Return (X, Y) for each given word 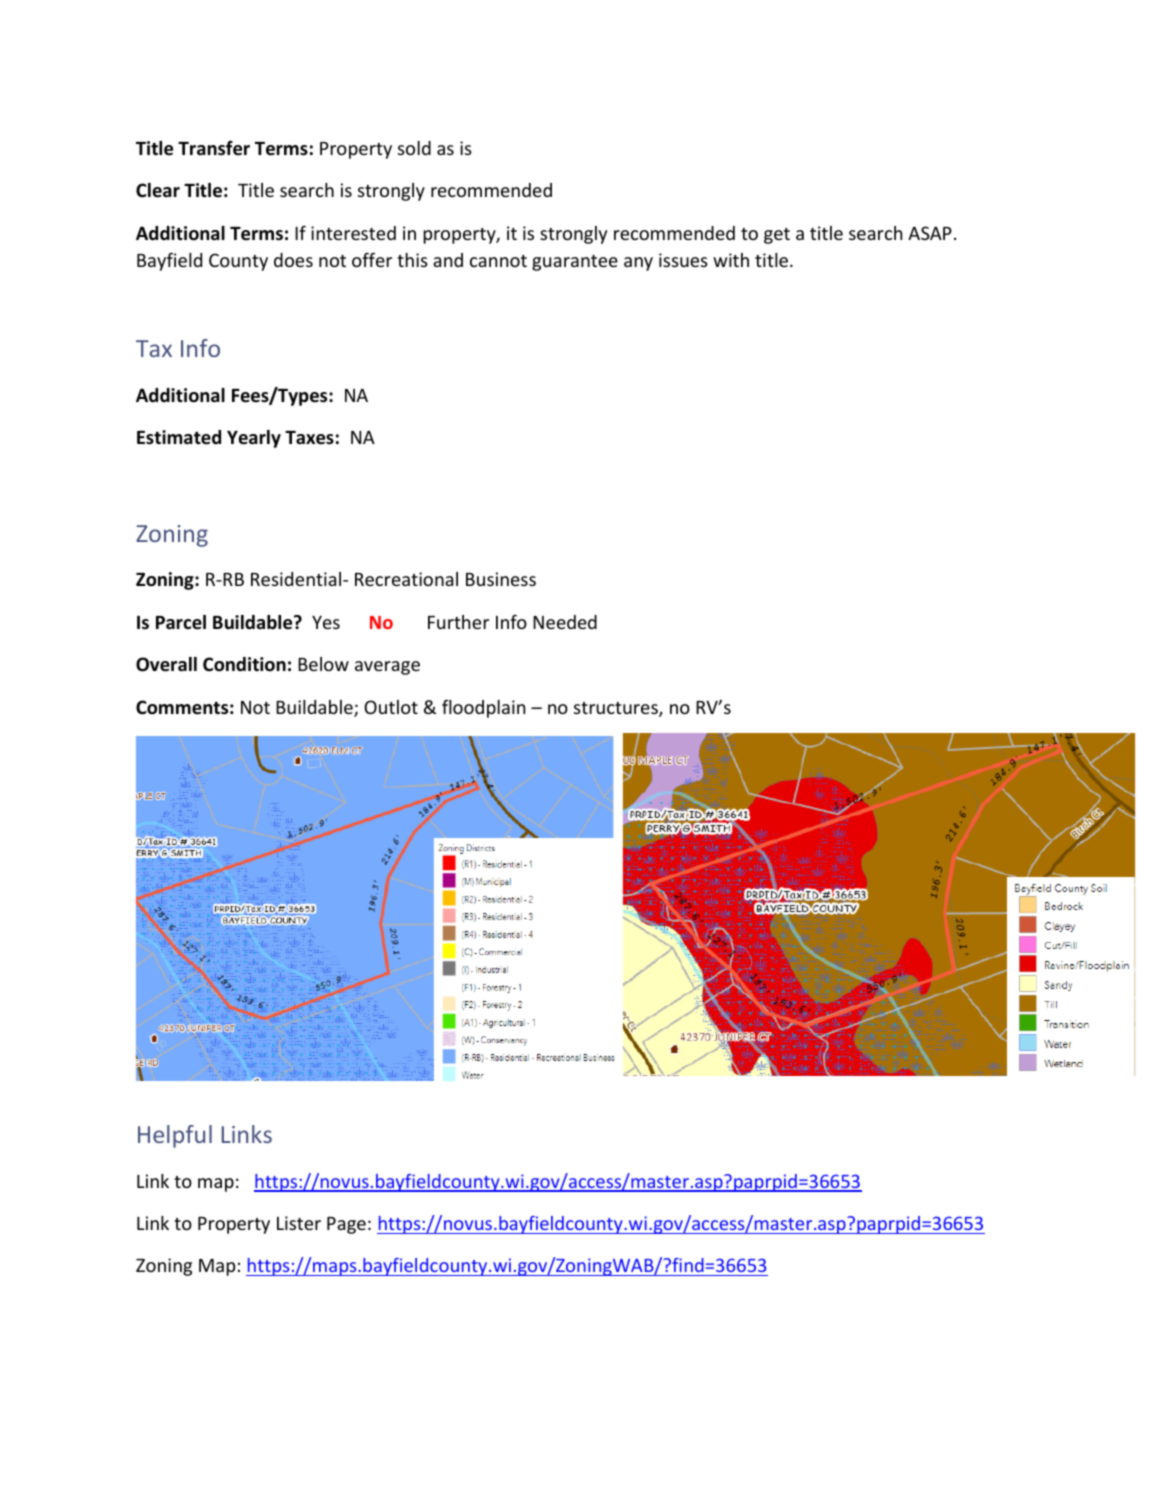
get (777, 236)
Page (346, 1225)
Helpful (175, 1136)
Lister (299, 1223)
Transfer (214, 148)
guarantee (575, 263)
